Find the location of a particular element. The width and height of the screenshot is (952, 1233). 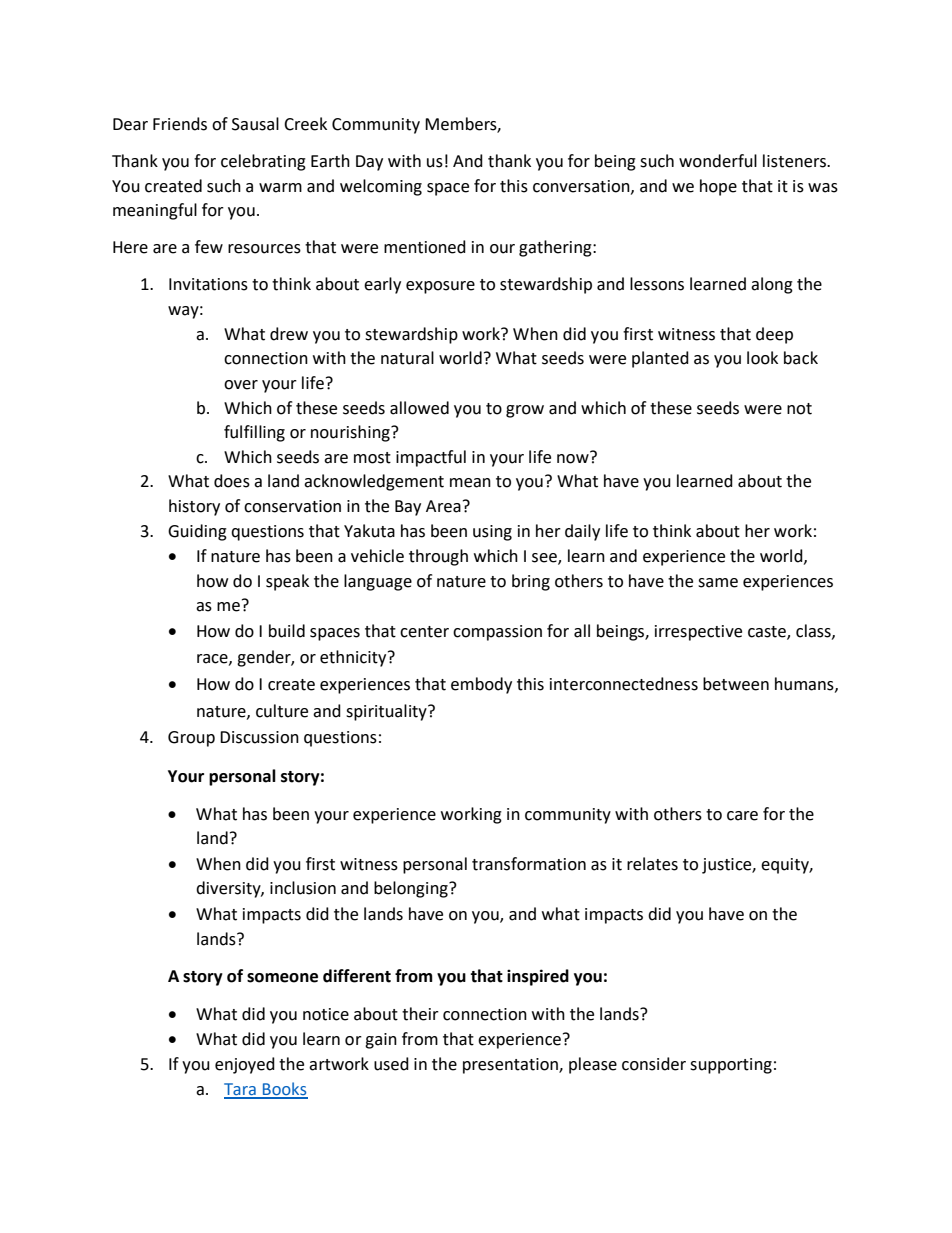

presentation is located at coordinates (511, 1066).
